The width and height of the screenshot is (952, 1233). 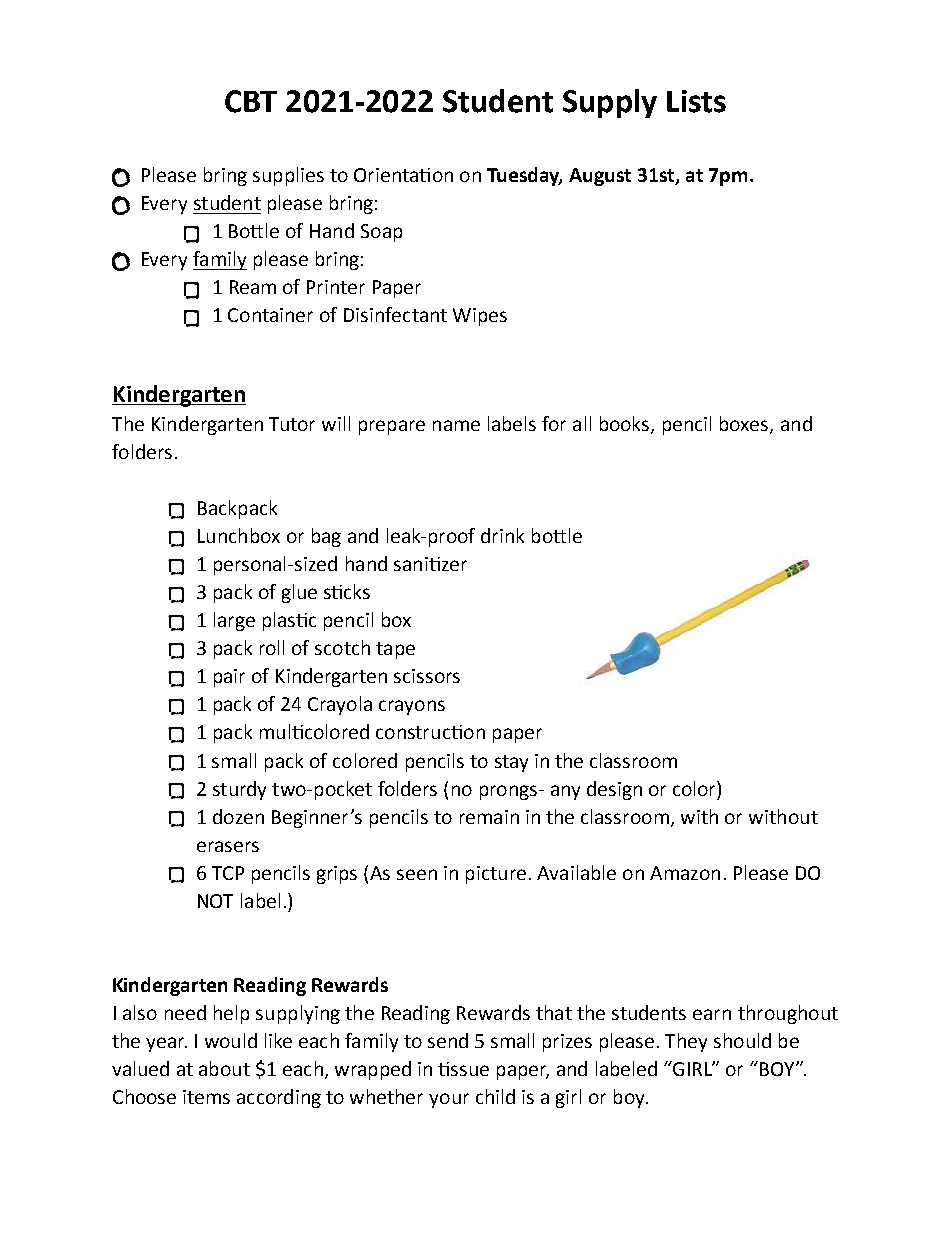 I want to click on books, so click(x=626, y=425).
